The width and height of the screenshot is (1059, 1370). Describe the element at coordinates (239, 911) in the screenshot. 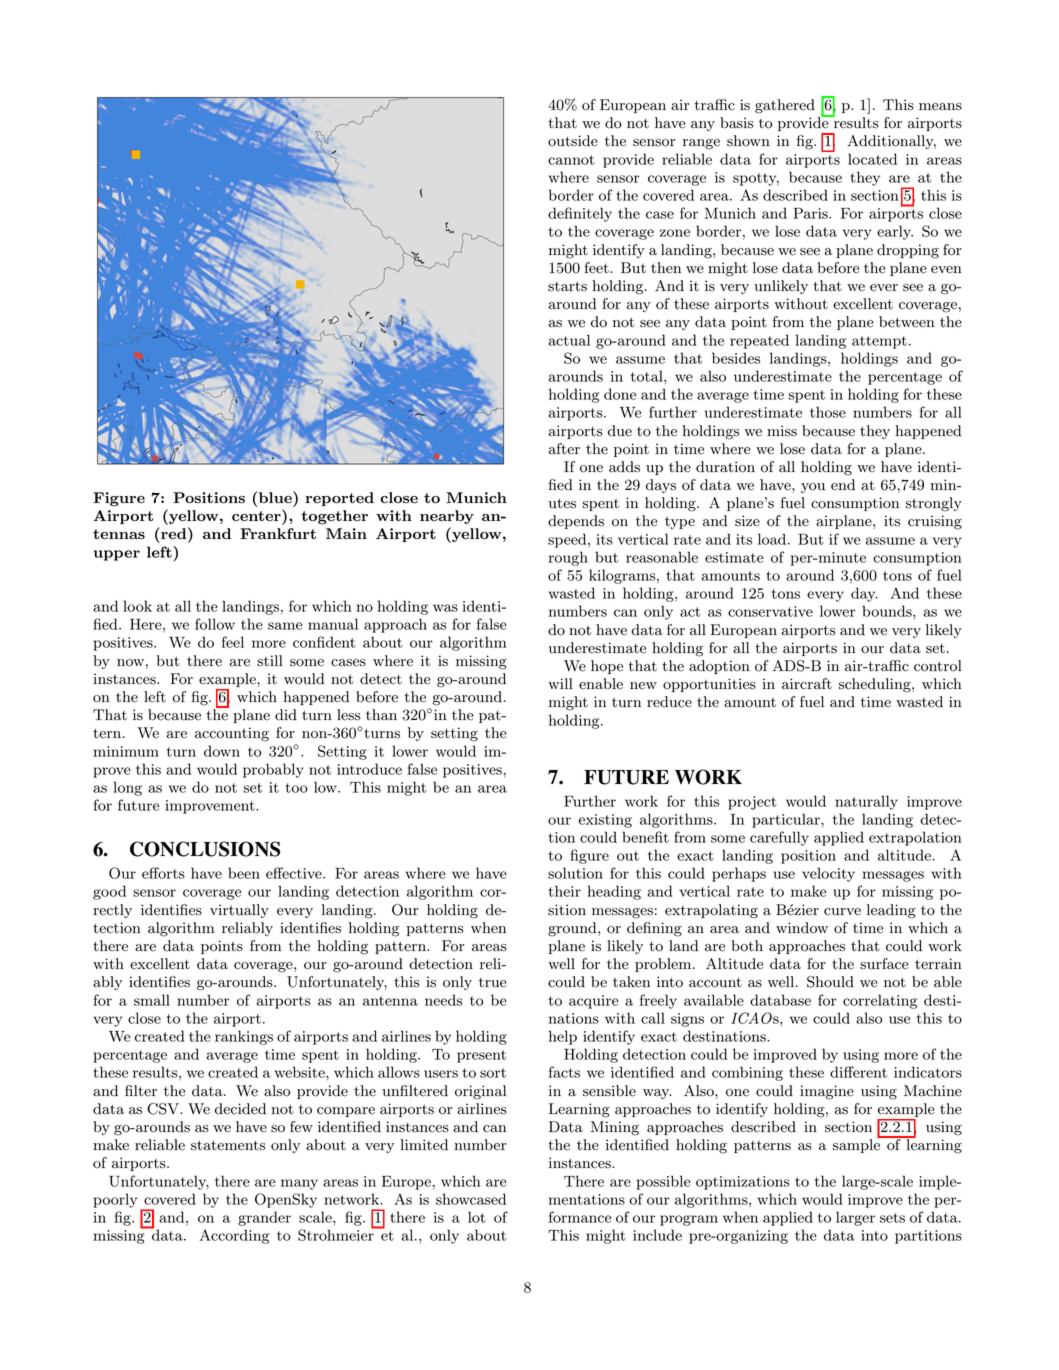

I see `virtually` at that location.
